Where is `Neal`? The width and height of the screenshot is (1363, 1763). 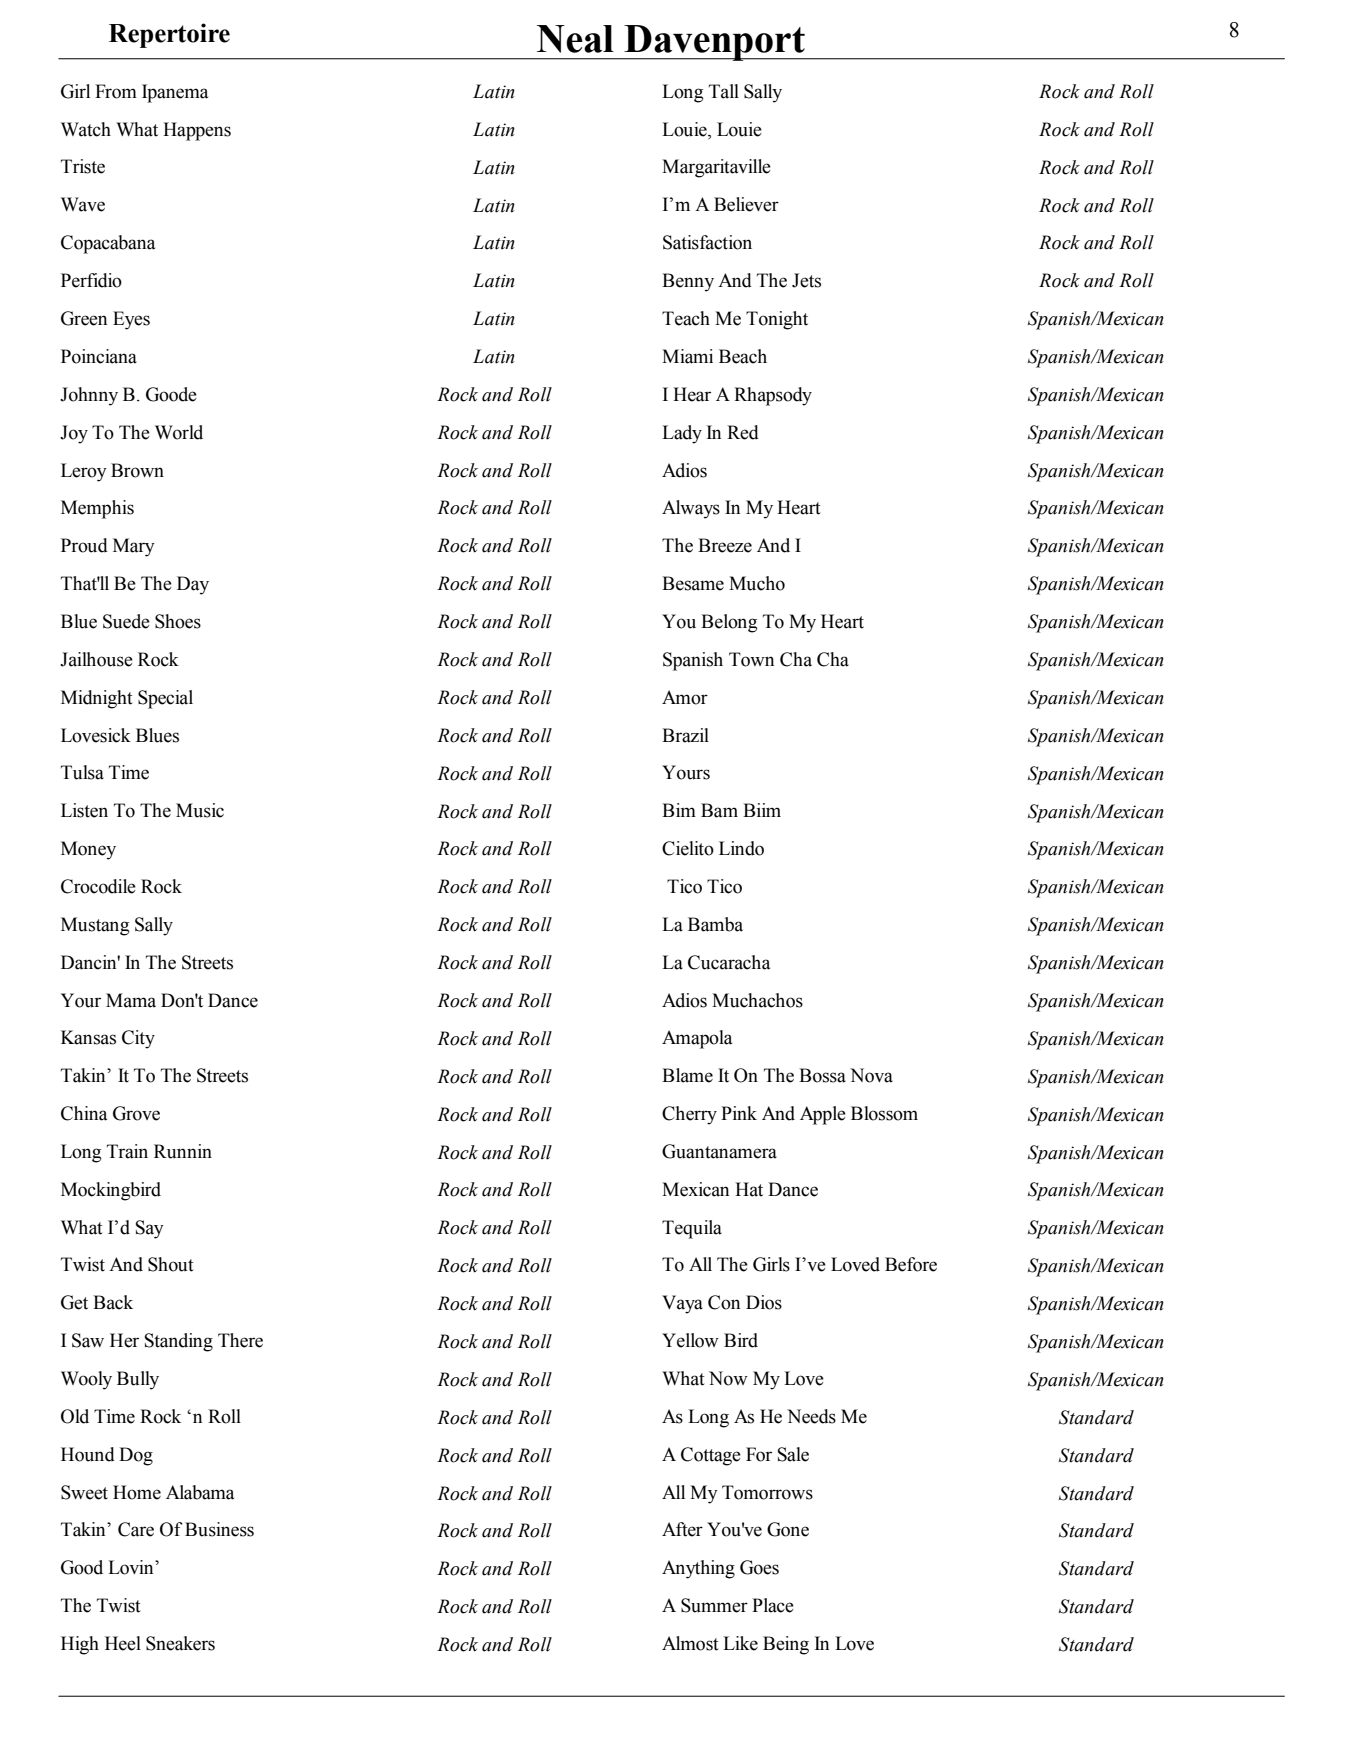 Neal is located at coordinates (575, 39).
